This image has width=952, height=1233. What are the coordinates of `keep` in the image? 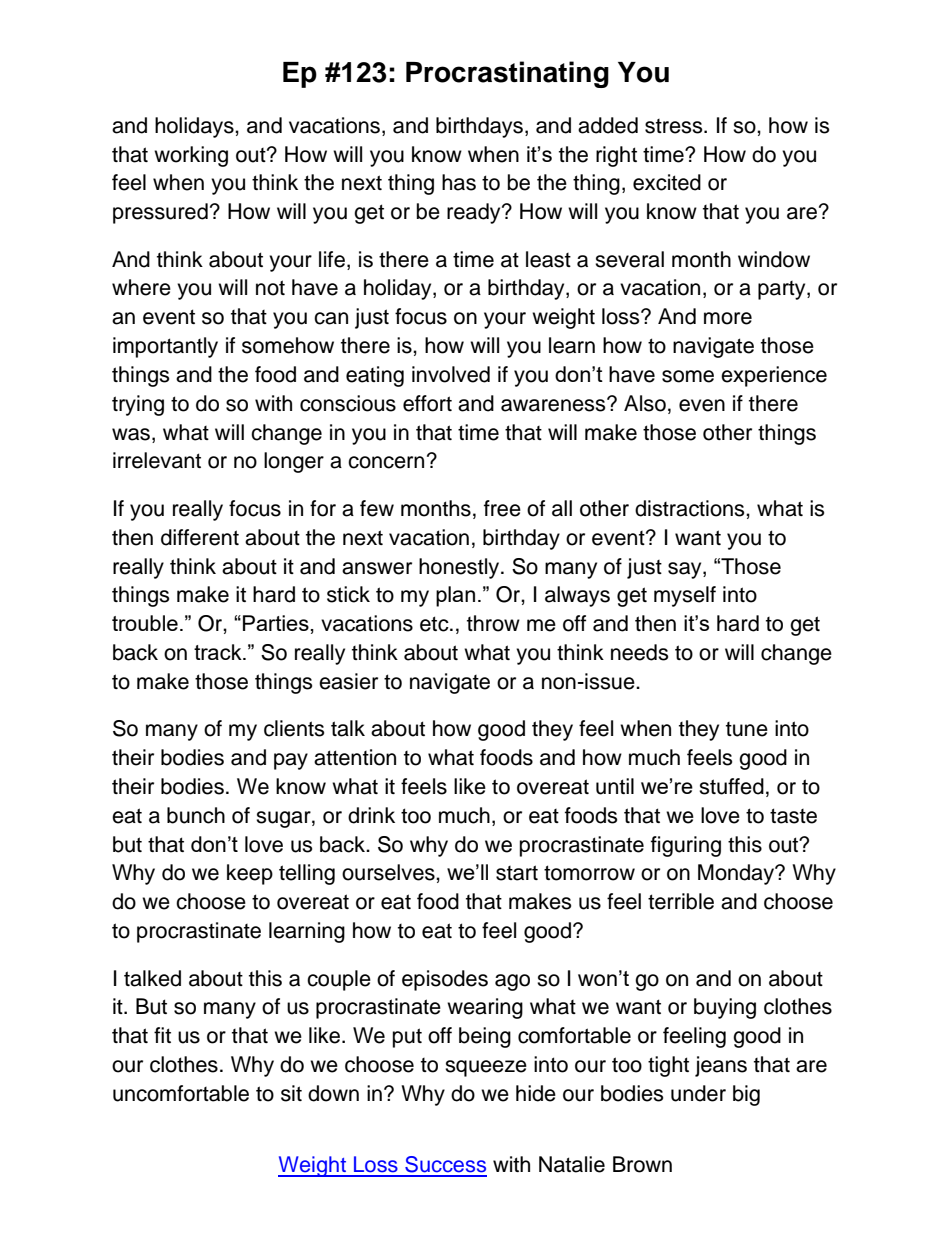 It's located at (250, 874).
